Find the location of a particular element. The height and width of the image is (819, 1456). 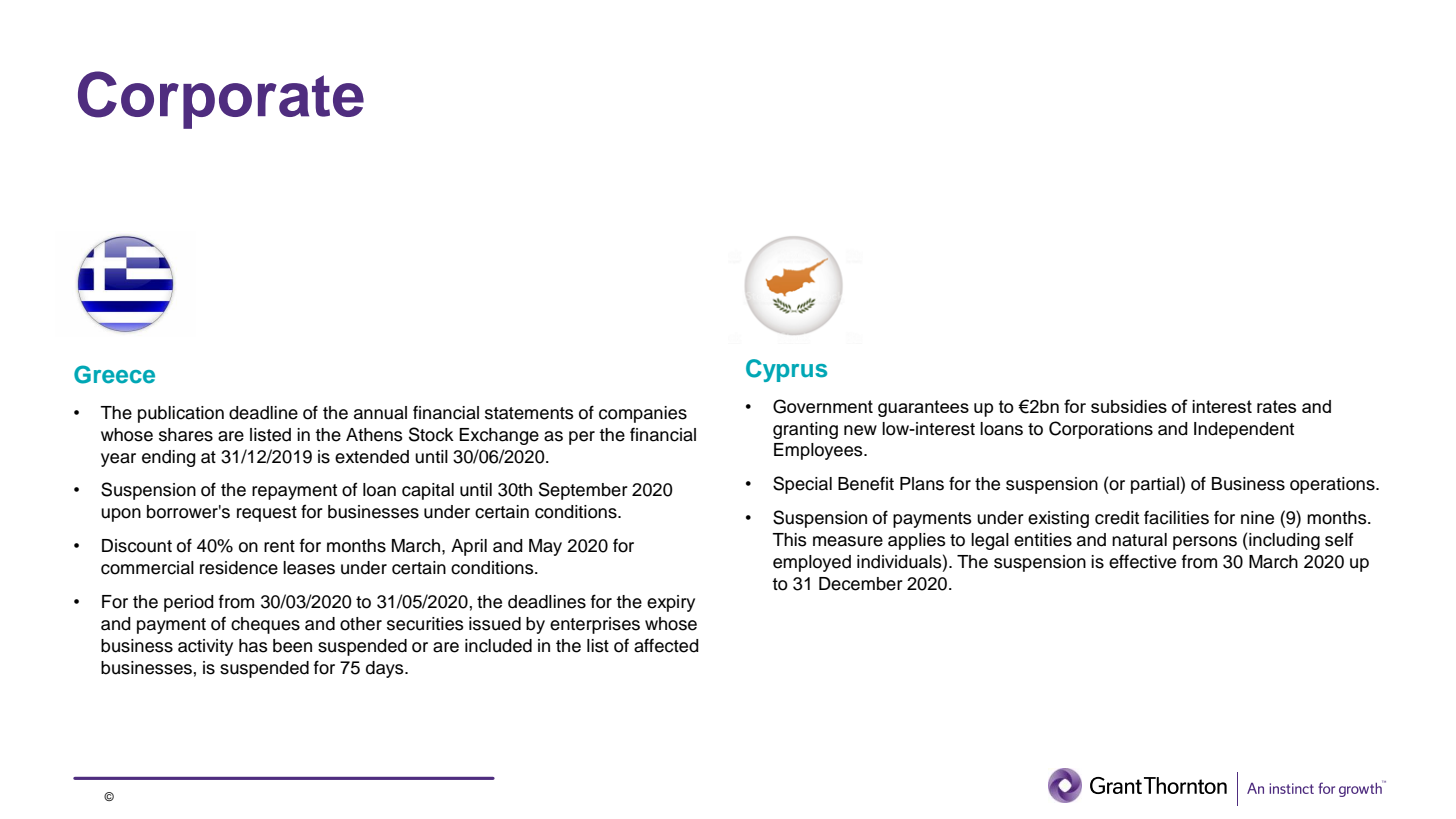

Corporate is located at coordinates (221, 100).
